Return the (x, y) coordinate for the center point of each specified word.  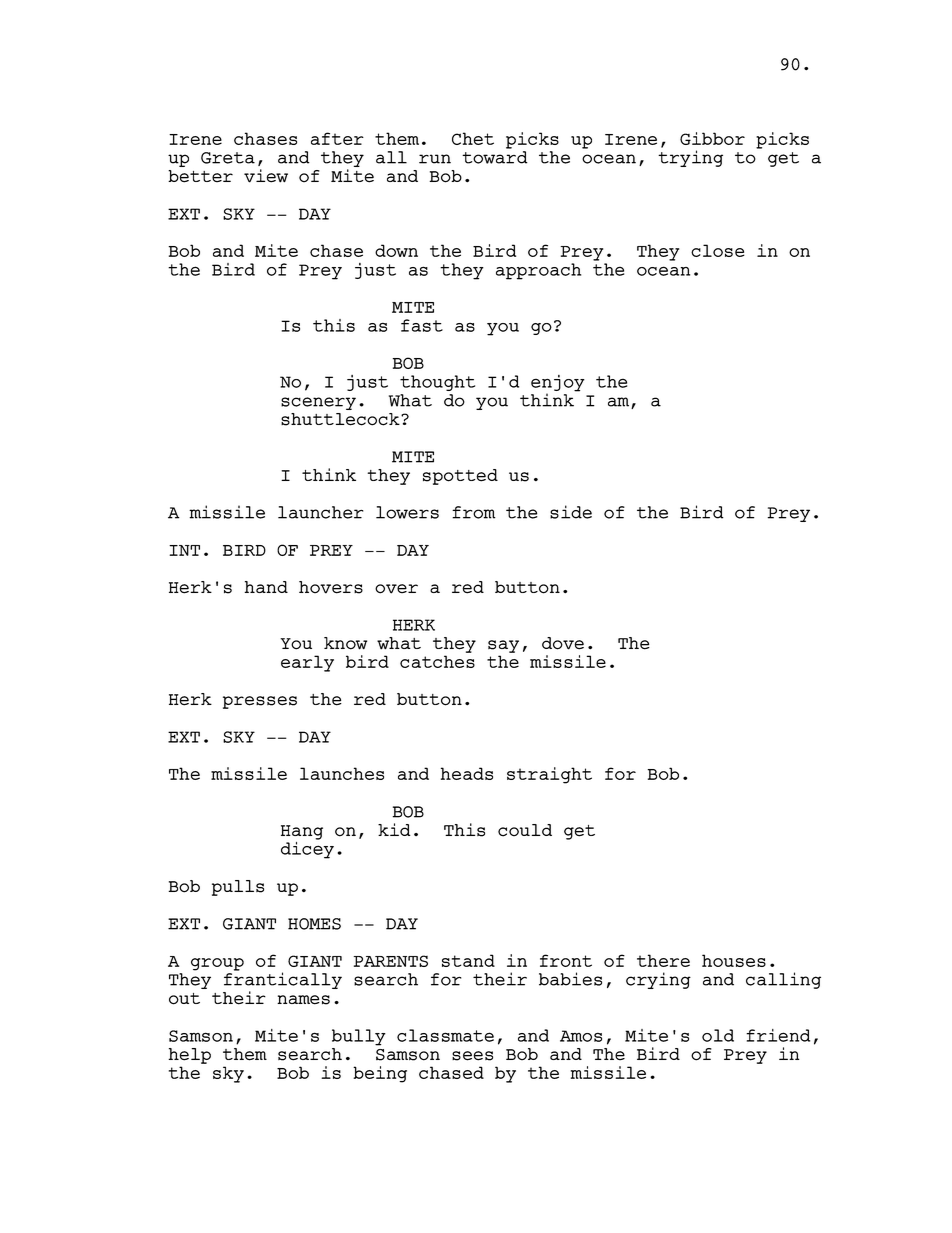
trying (690, 158)
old (718, 1035)
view (266, 176)
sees (472, 1056)
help (189, 1056)
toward (495, 157)
